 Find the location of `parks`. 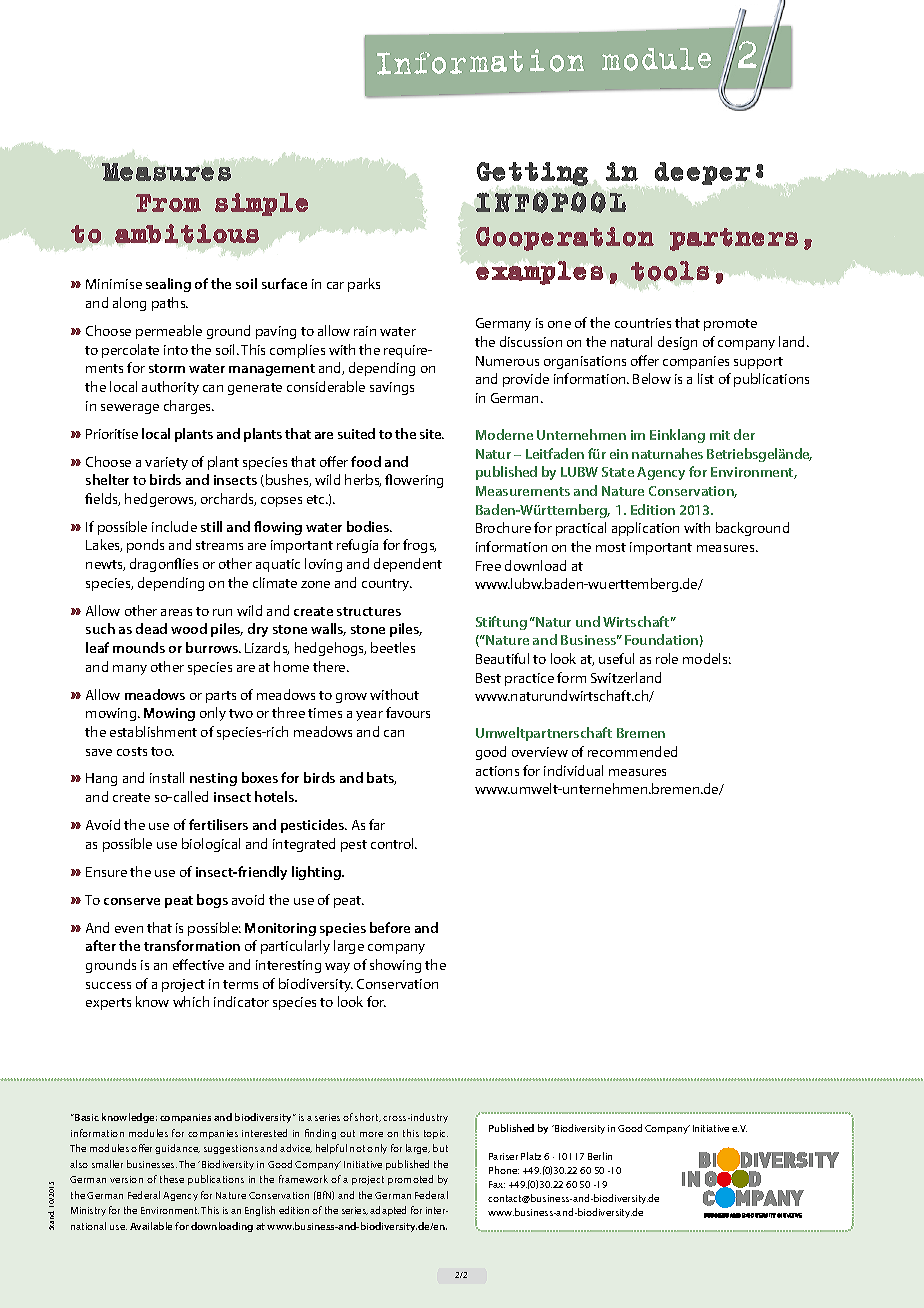

parks is located at coordinates (364, 285).
